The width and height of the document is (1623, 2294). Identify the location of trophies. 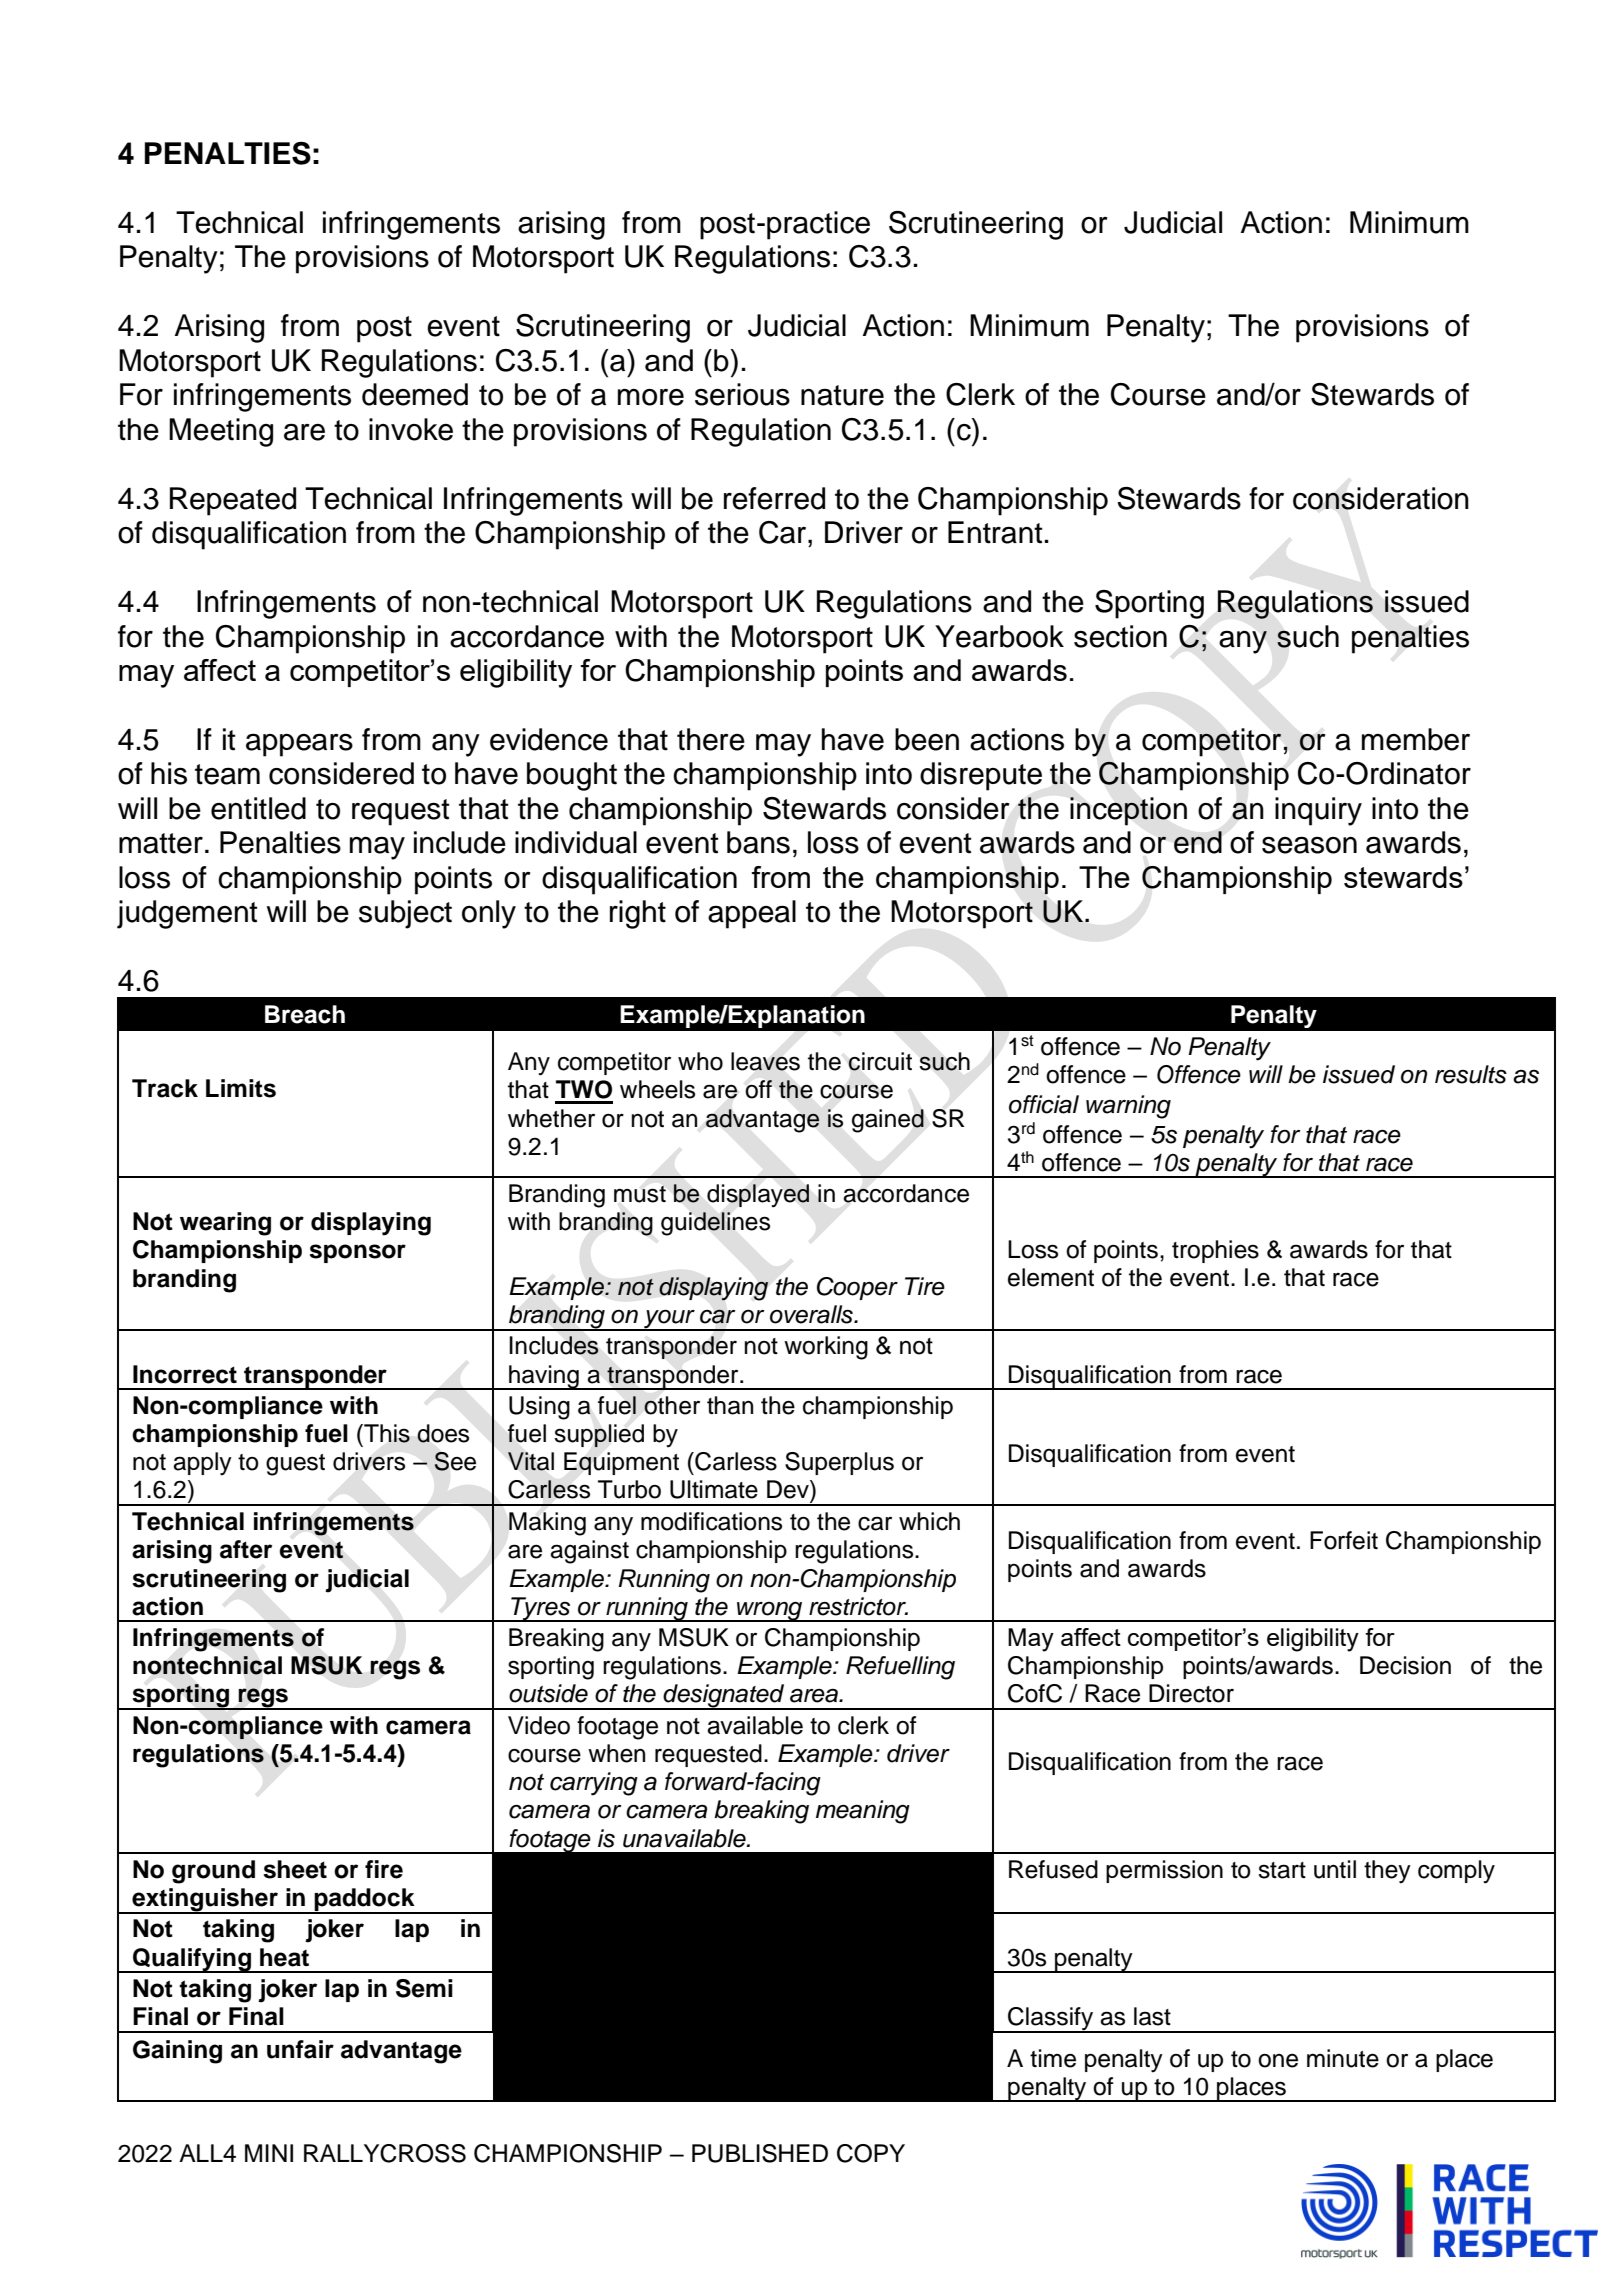
(1215, 1251).
